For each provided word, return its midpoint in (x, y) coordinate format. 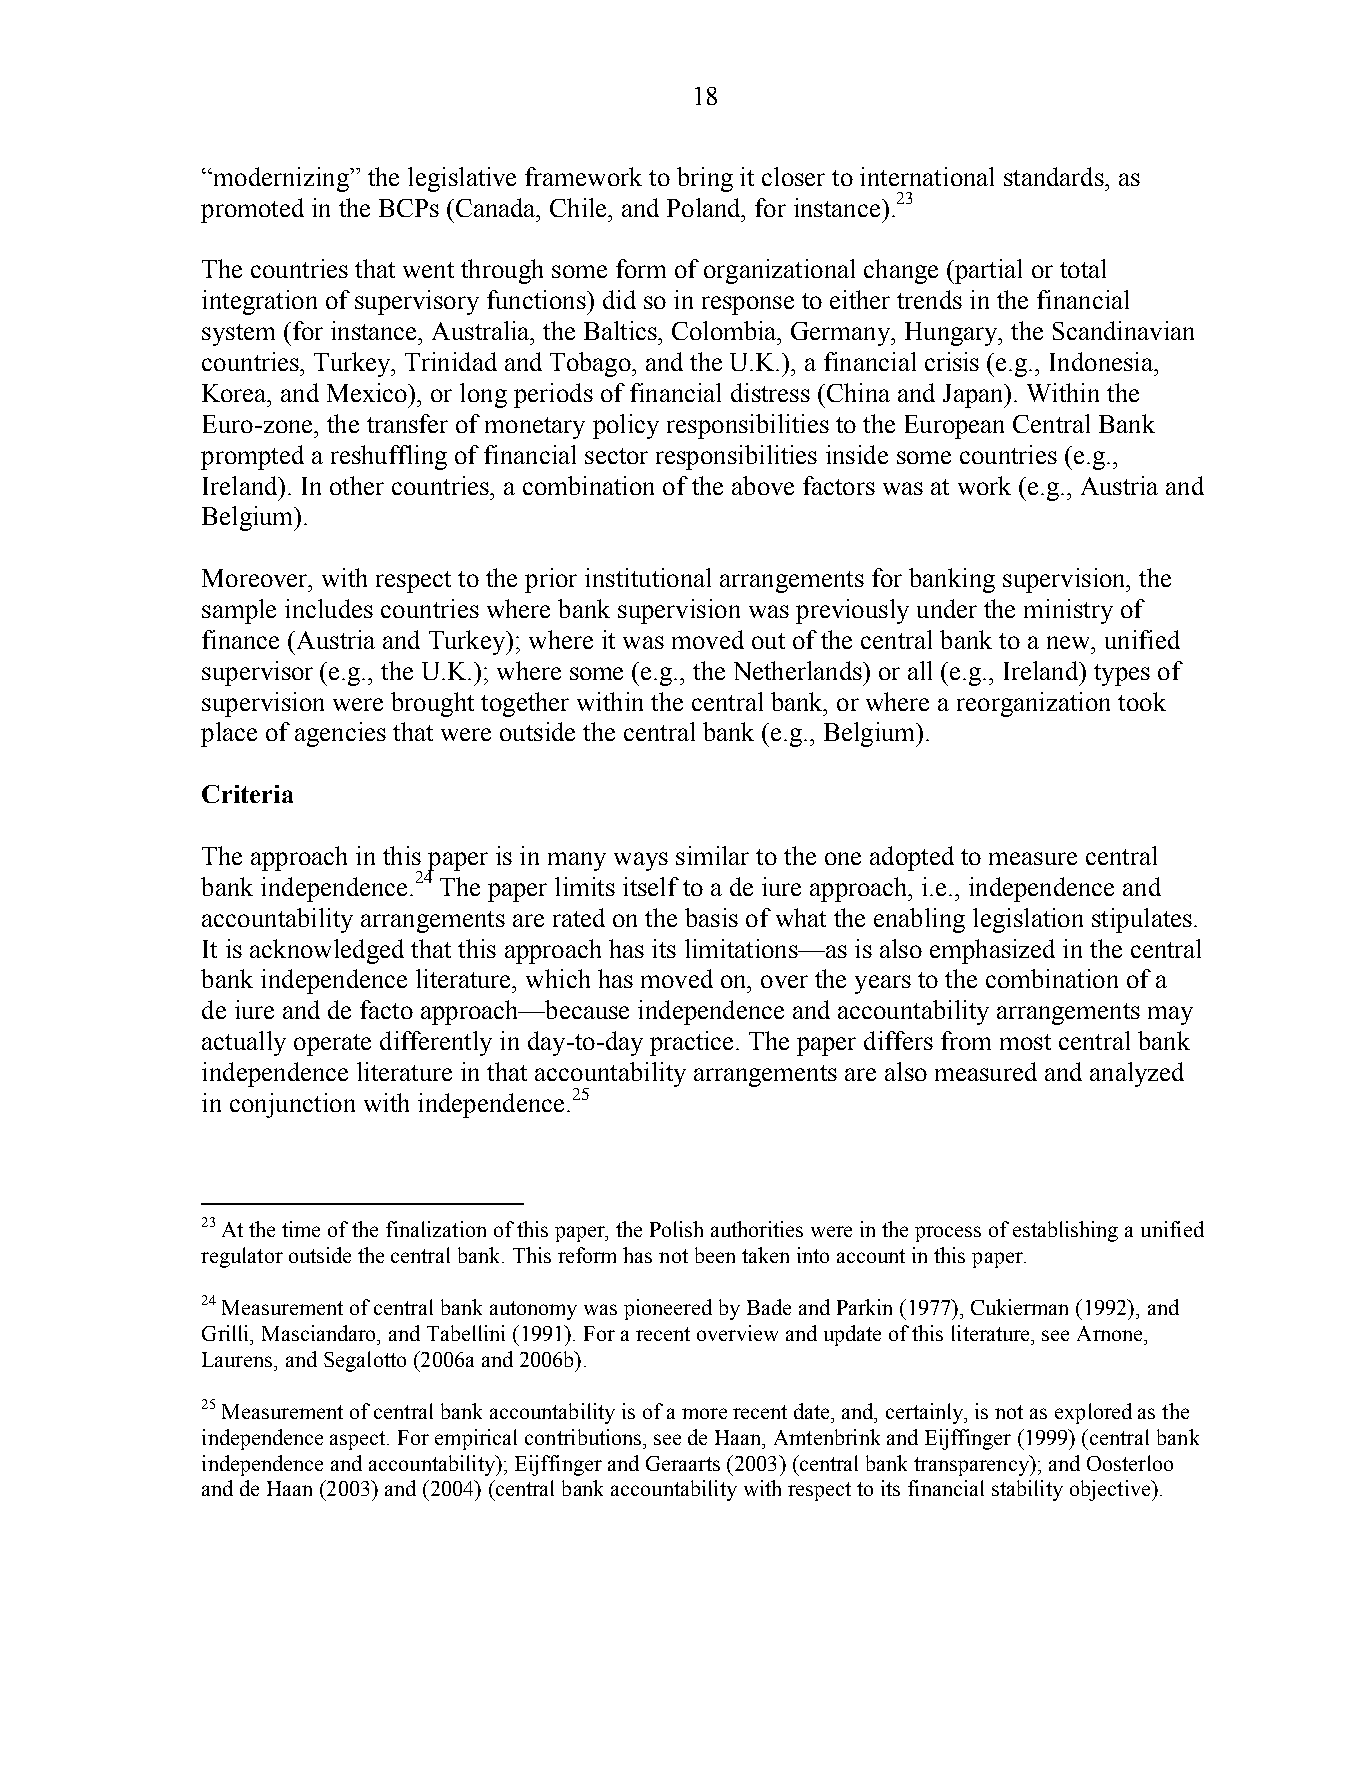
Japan (974, 396)
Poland (705, 207)
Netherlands (799, 670)
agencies (340, 734)
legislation (1028, 920)
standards (1055, 176)
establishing (1065, 1231)
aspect (359, 1440)
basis (711, 917)
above (763, 485)
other (357, 485)
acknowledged (327, 951)
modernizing (281, 179)
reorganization (1033, 704)
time (301, 1229)
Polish (676, 1229)
